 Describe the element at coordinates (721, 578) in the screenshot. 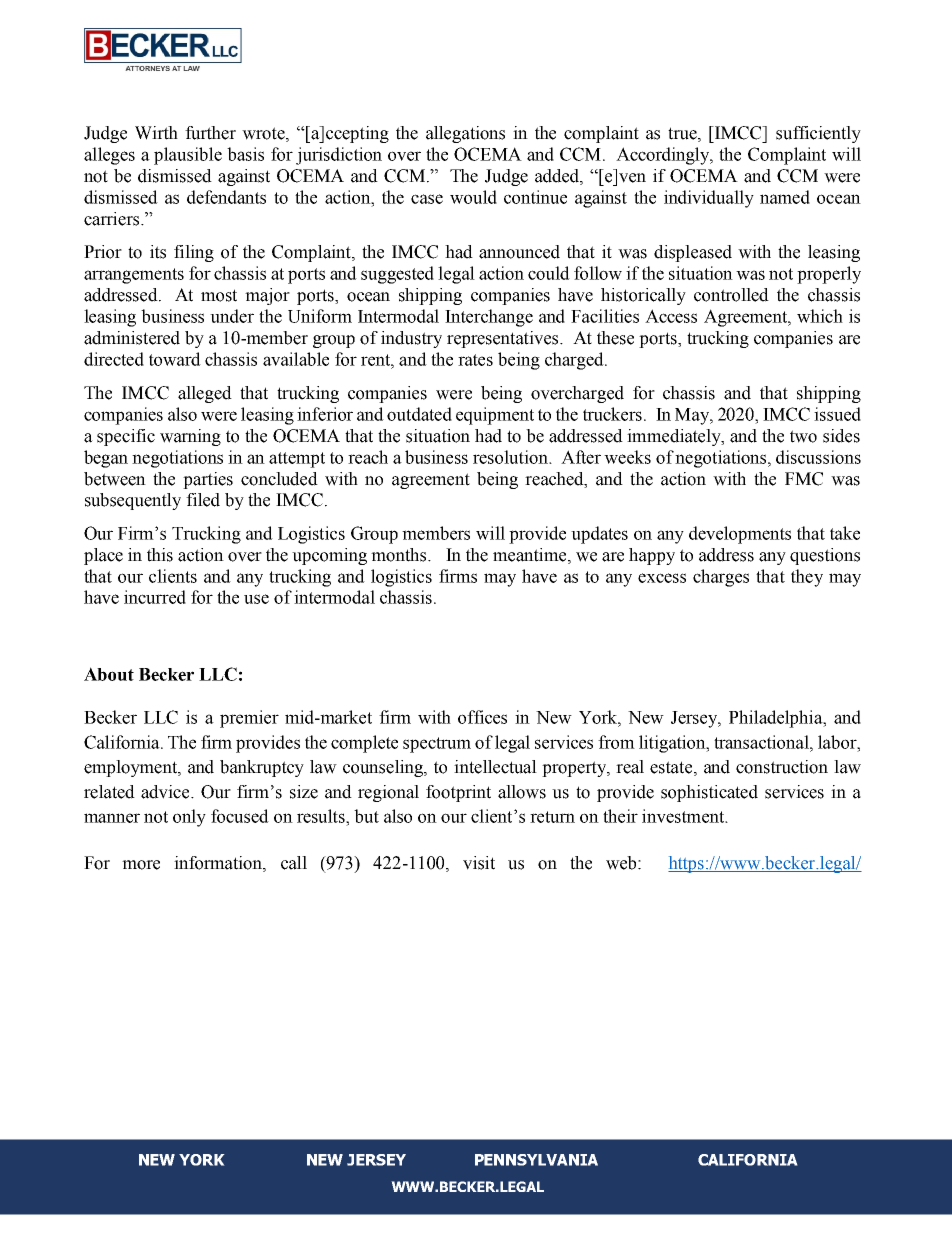

I see `charges` at that location.
